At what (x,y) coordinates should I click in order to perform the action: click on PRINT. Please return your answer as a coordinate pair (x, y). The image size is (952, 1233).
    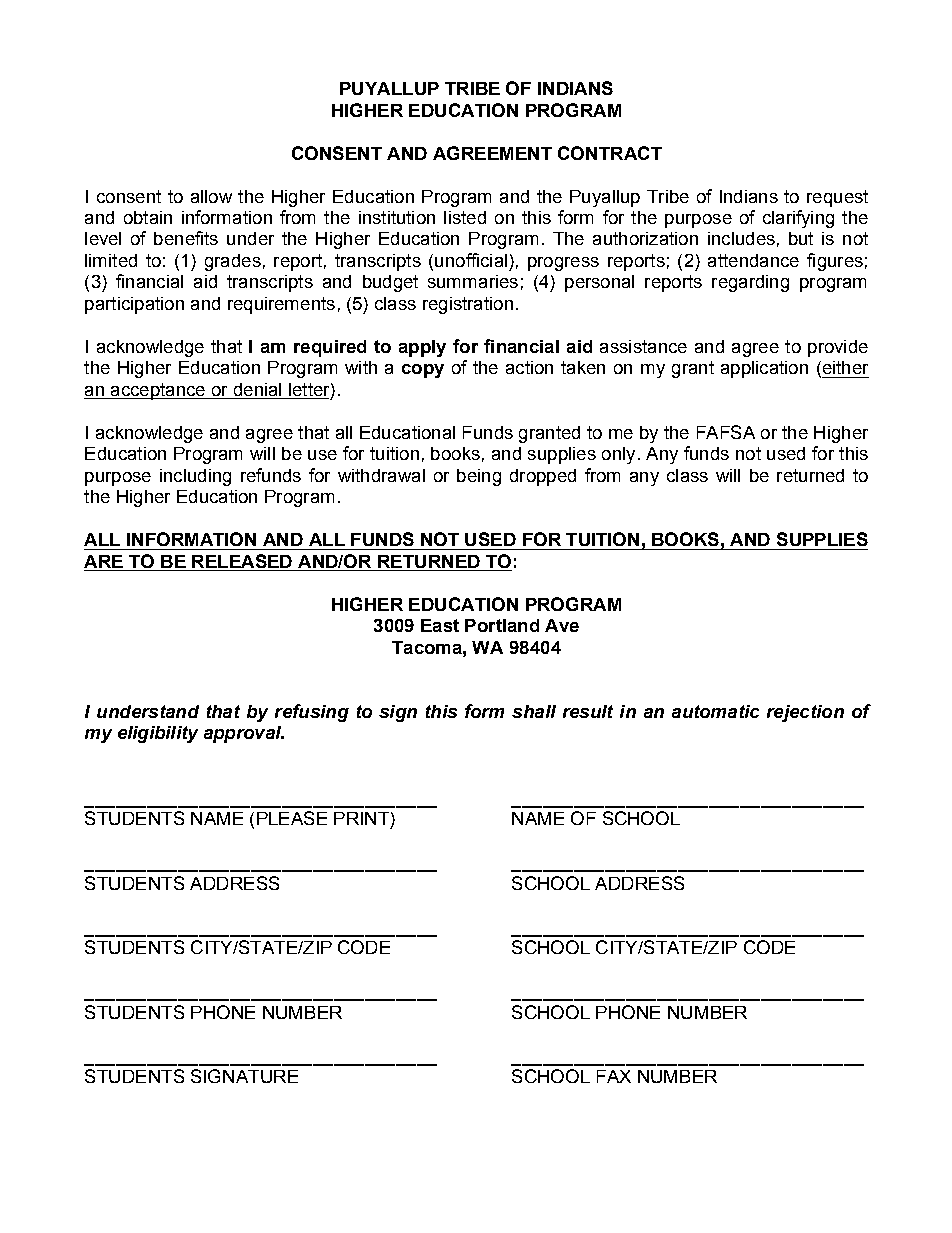
    Looking at the image, I should click on (361, 818).
